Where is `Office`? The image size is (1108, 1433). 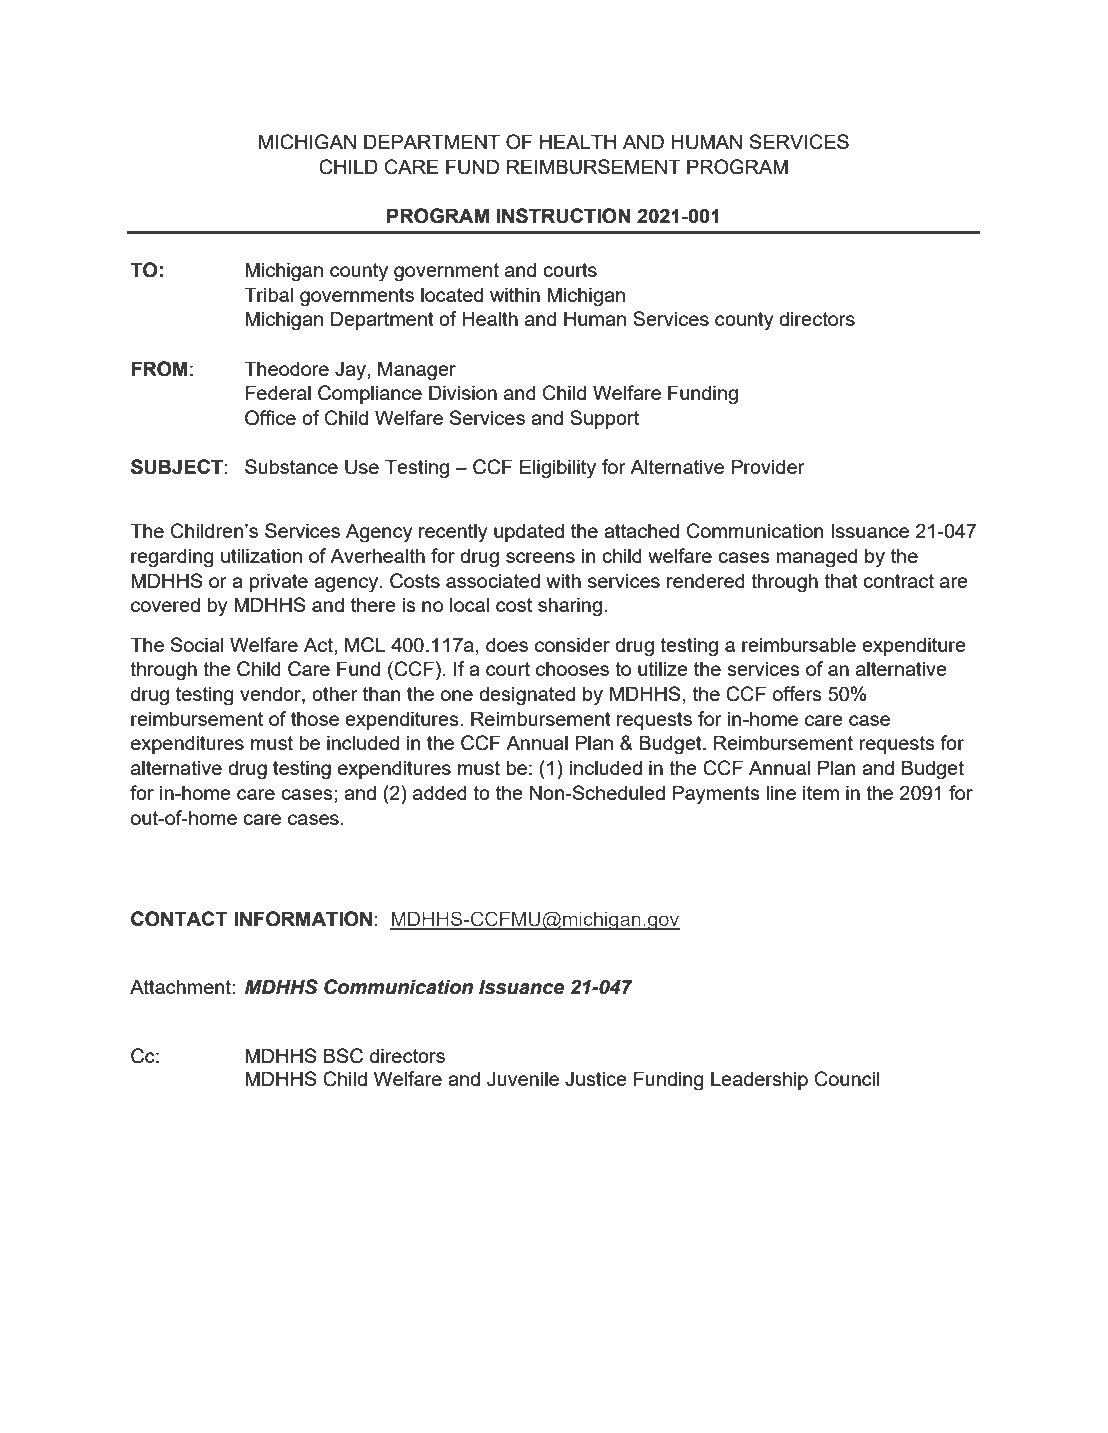
Office is located at coordinates (270, 418).
